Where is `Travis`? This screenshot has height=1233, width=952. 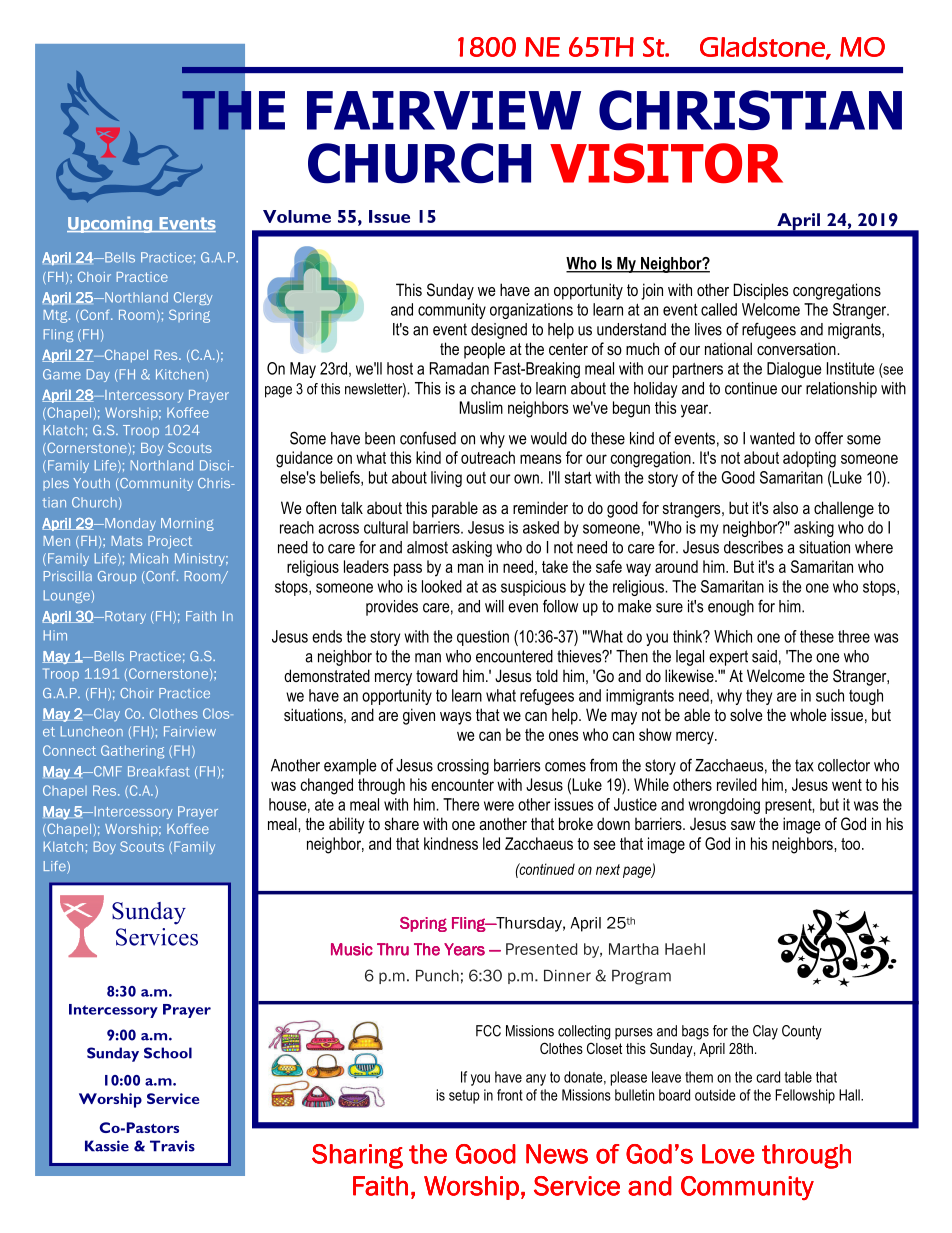
Travis is located at coordinates (172, 1146).
